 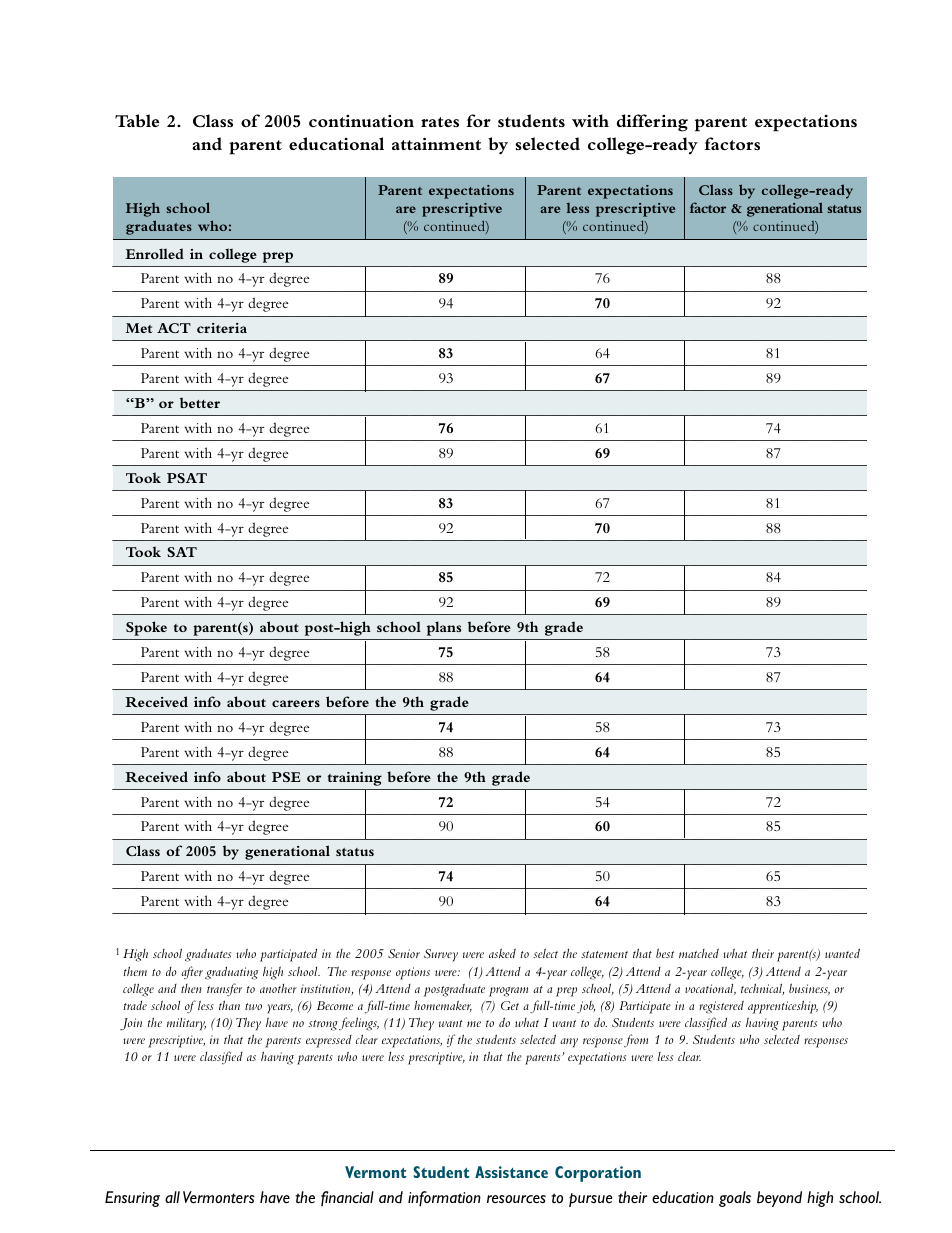 What do you see at coordinates (652, 123) in the screenshot?
I see `differing` at bounding box center [652, 123].
